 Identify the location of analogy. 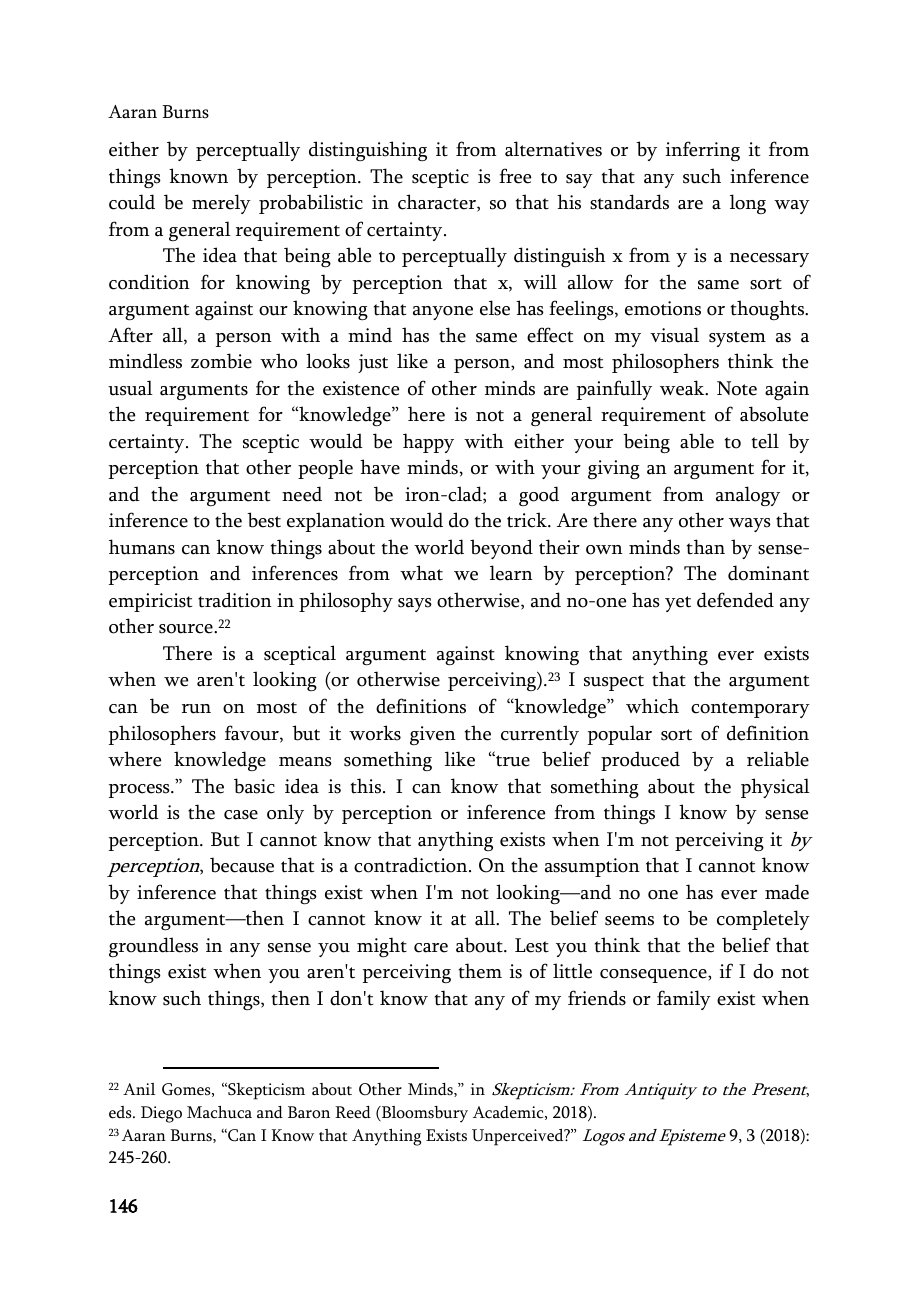
(748, 496).
